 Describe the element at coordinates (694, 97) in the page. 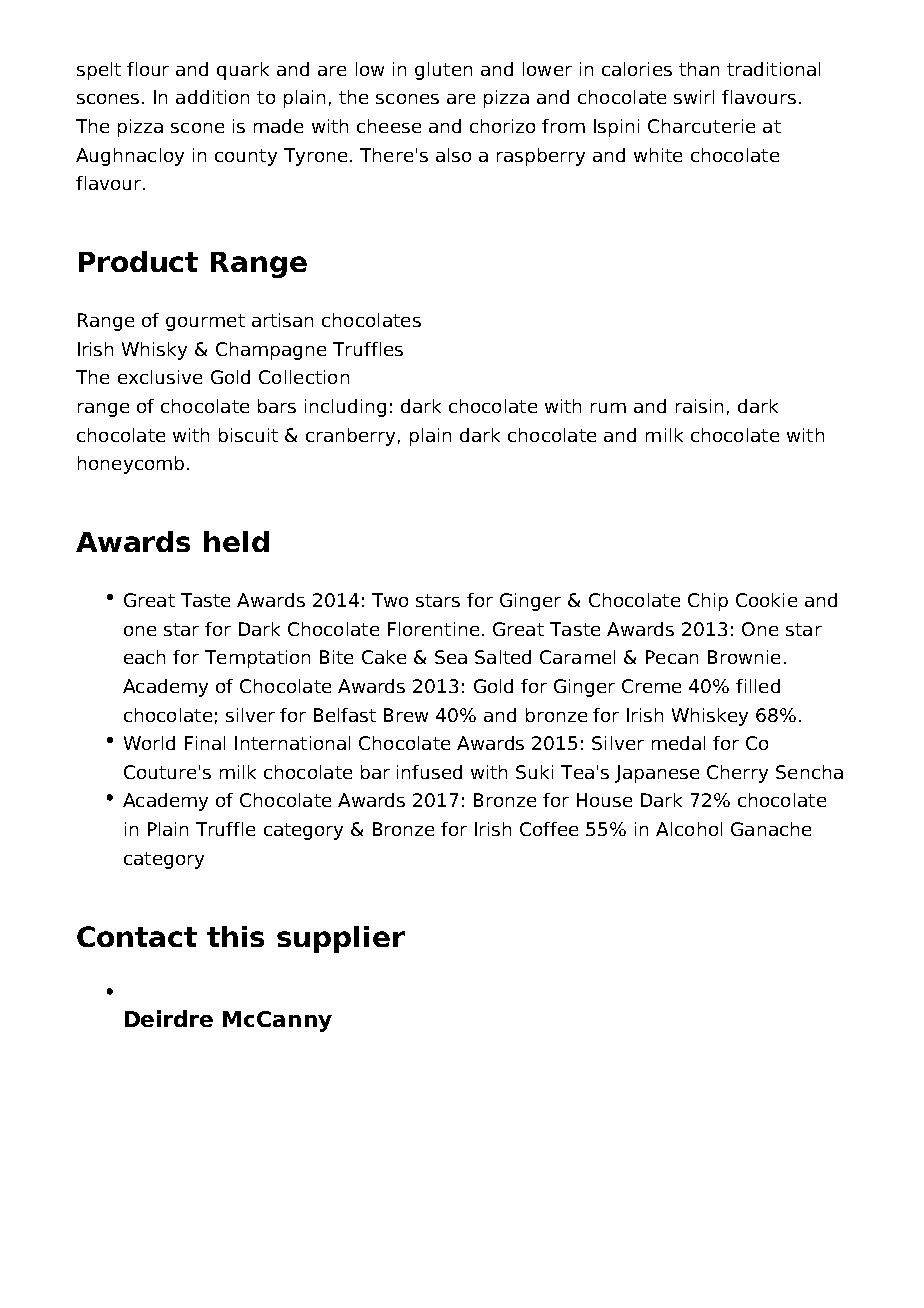

I see `swirl` at that location.
